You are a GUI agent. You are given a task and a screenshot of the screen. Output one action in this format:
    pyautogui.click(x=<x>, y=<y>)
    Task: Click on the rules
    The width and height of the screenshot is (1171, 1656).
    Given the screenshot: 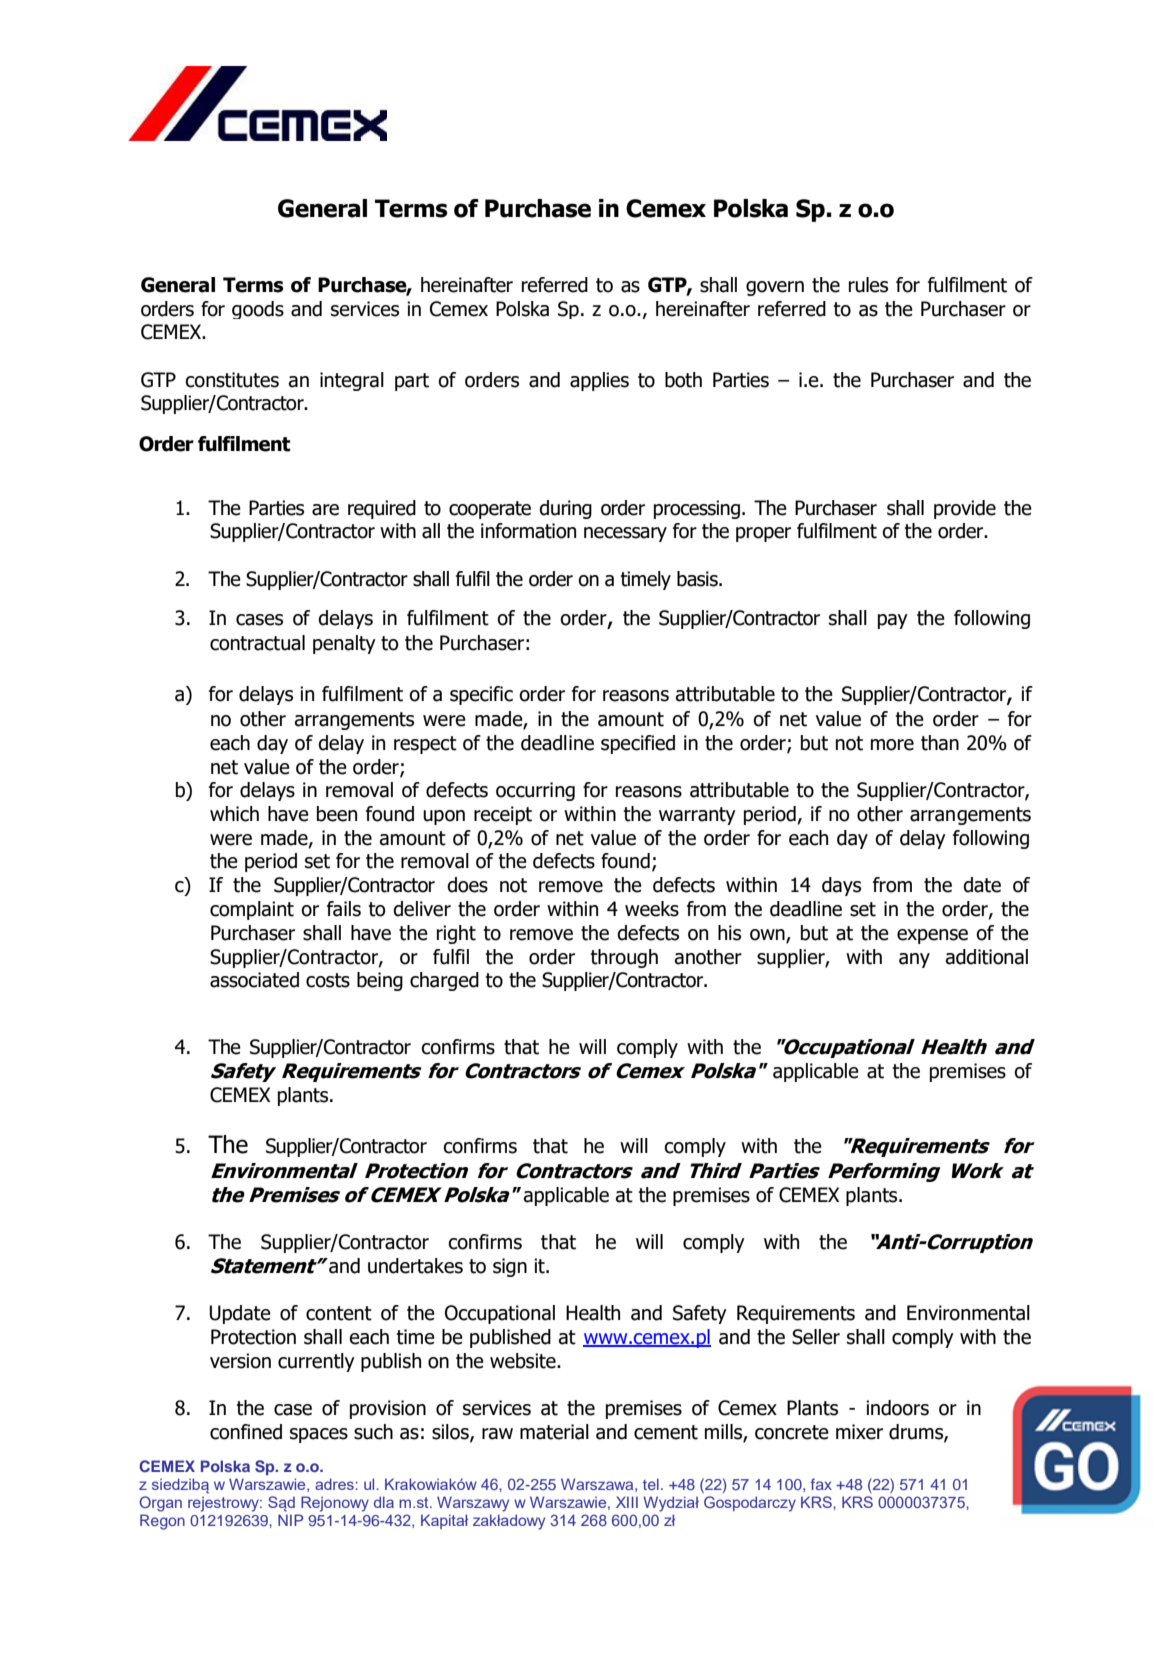 What is the action you would take?
    pyautogui.click(x=868, y=285)
